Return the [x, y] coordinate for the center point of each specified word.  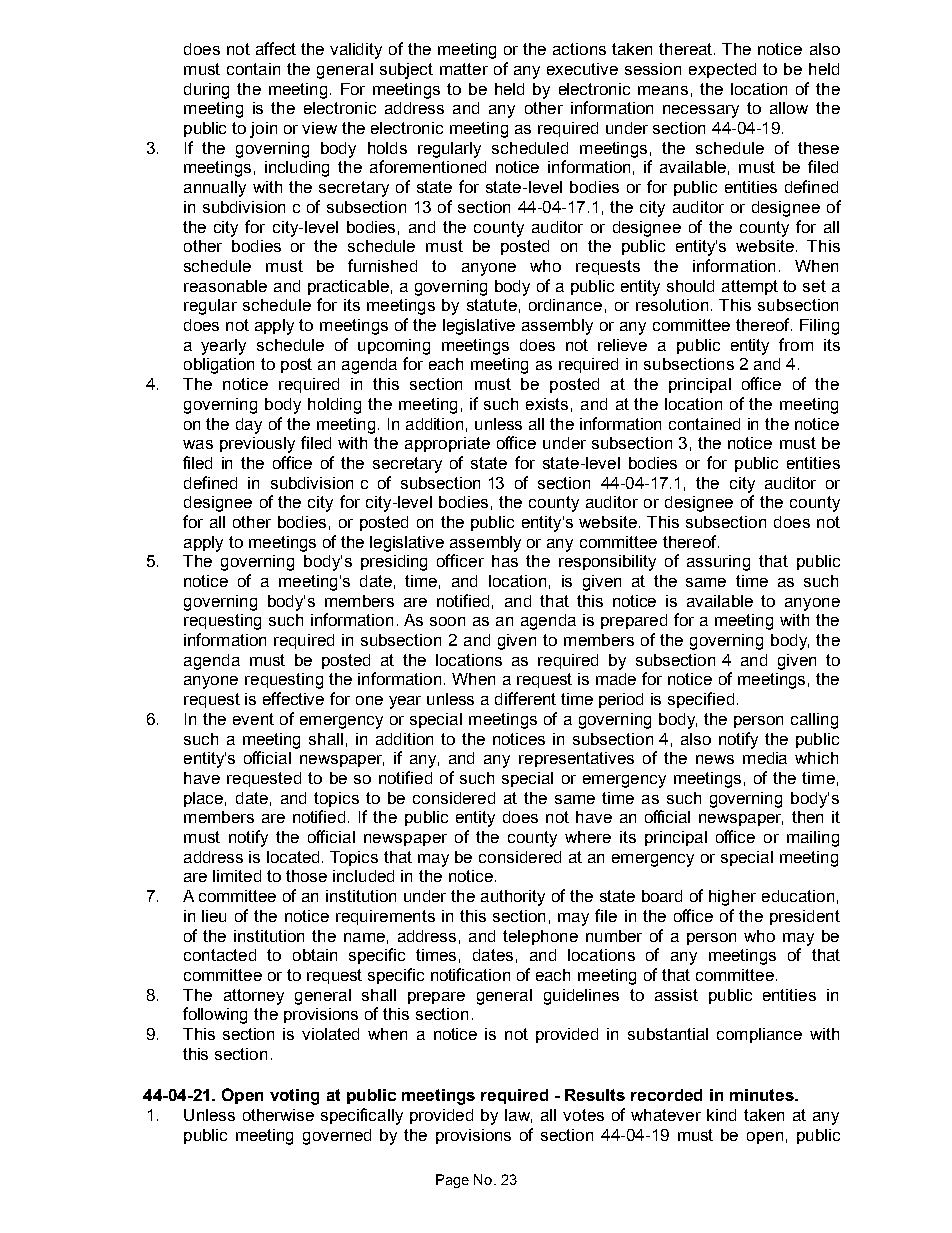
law [518, 1116]
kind [721, 1115]
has [505, 561]
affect [276, 48]
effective [293, 698]
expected [722, 70]
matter [464, 69]
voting [294, 1097]
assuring [718, 563]
